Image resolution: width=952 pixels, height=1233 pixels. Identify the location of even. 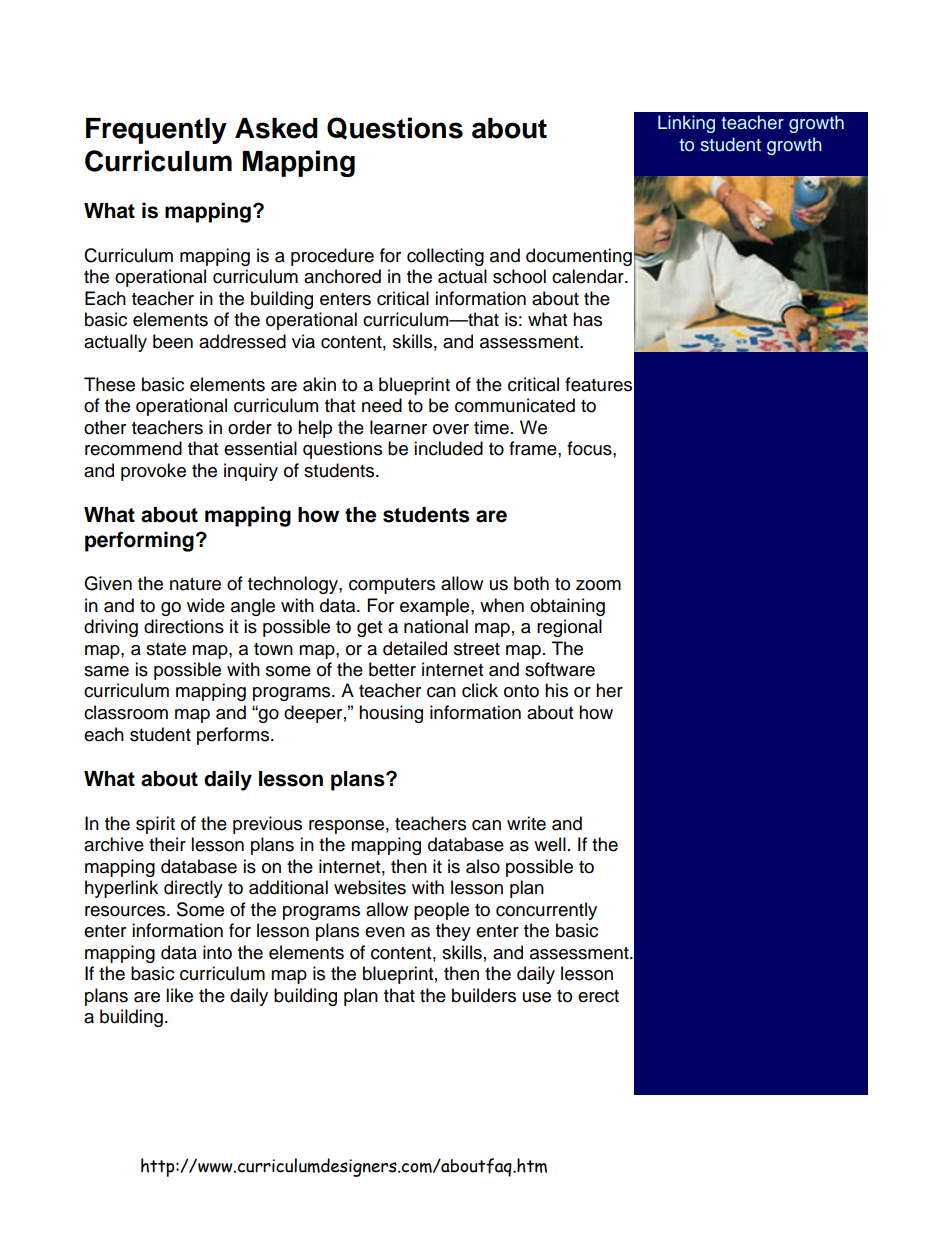
(385, 932).
